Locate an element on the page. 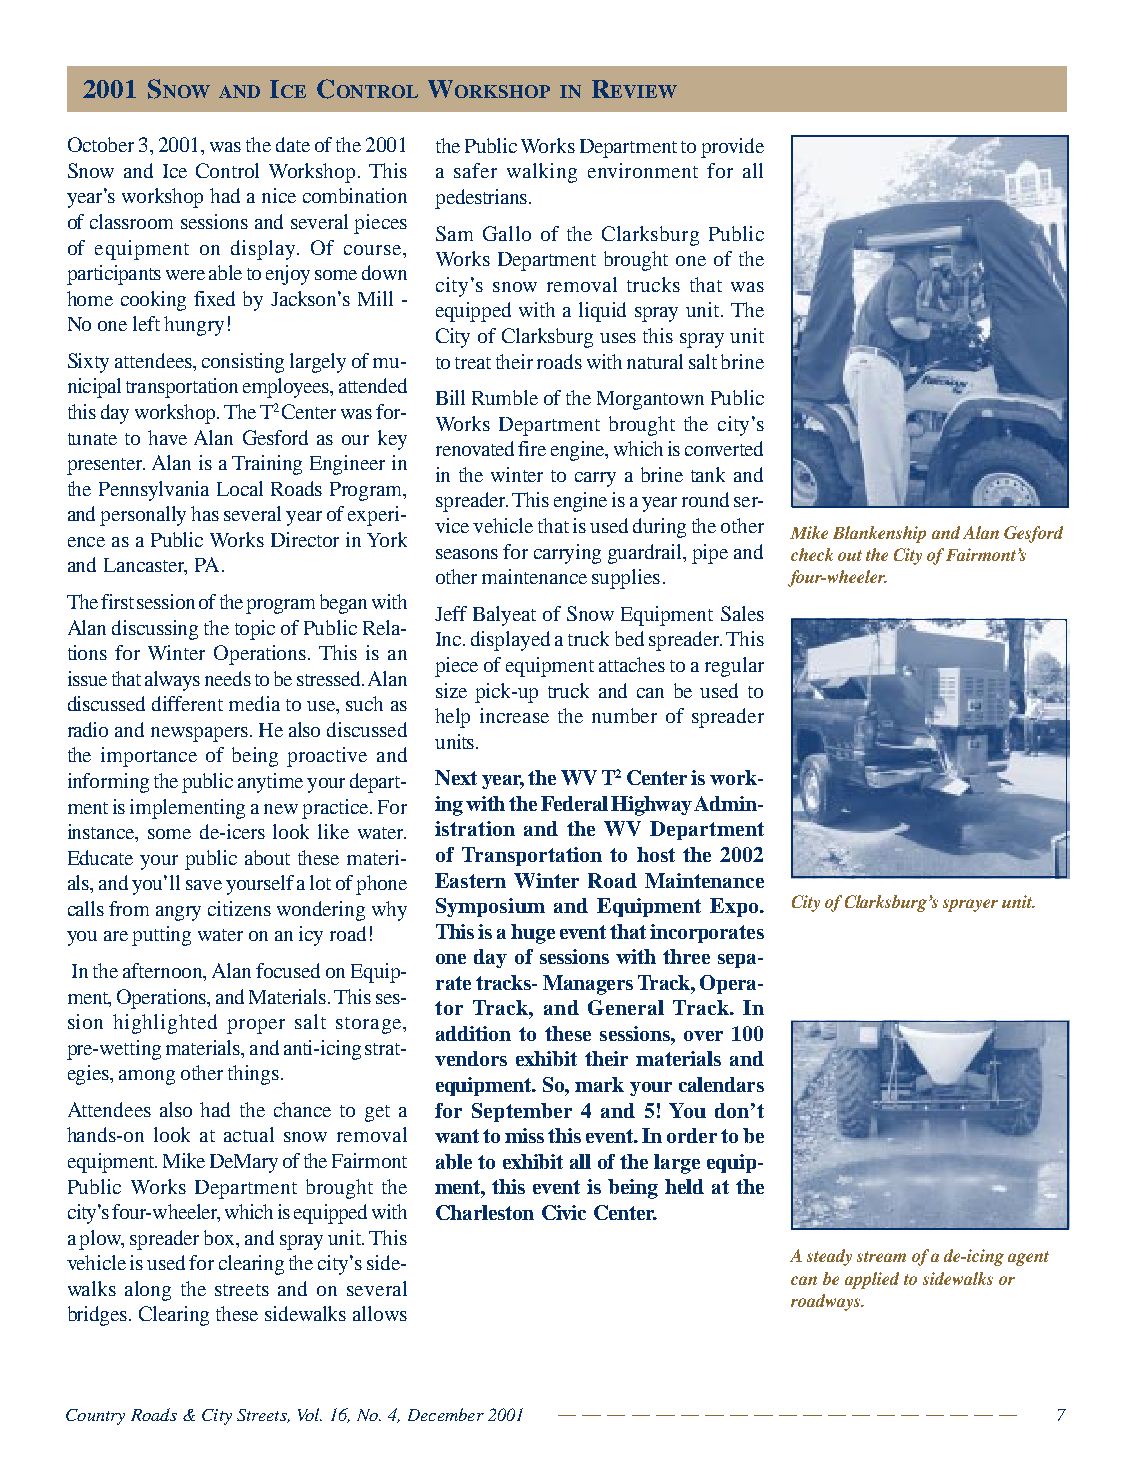 The width and height of the document is (1134, 1467). provide is located at coordinates (732, 148).
